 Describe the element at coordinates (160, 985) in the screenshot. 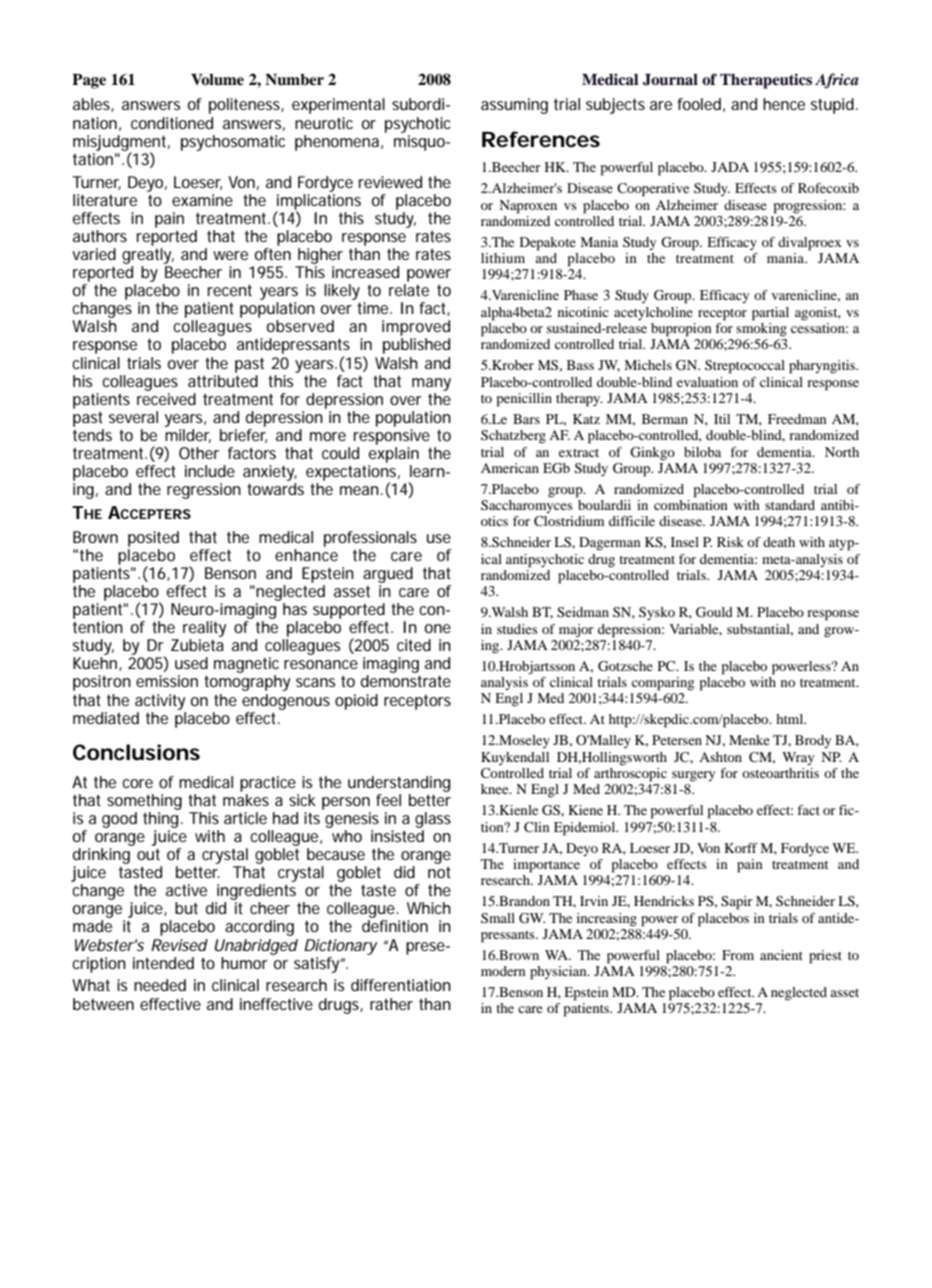

I see `needed` at that location.
